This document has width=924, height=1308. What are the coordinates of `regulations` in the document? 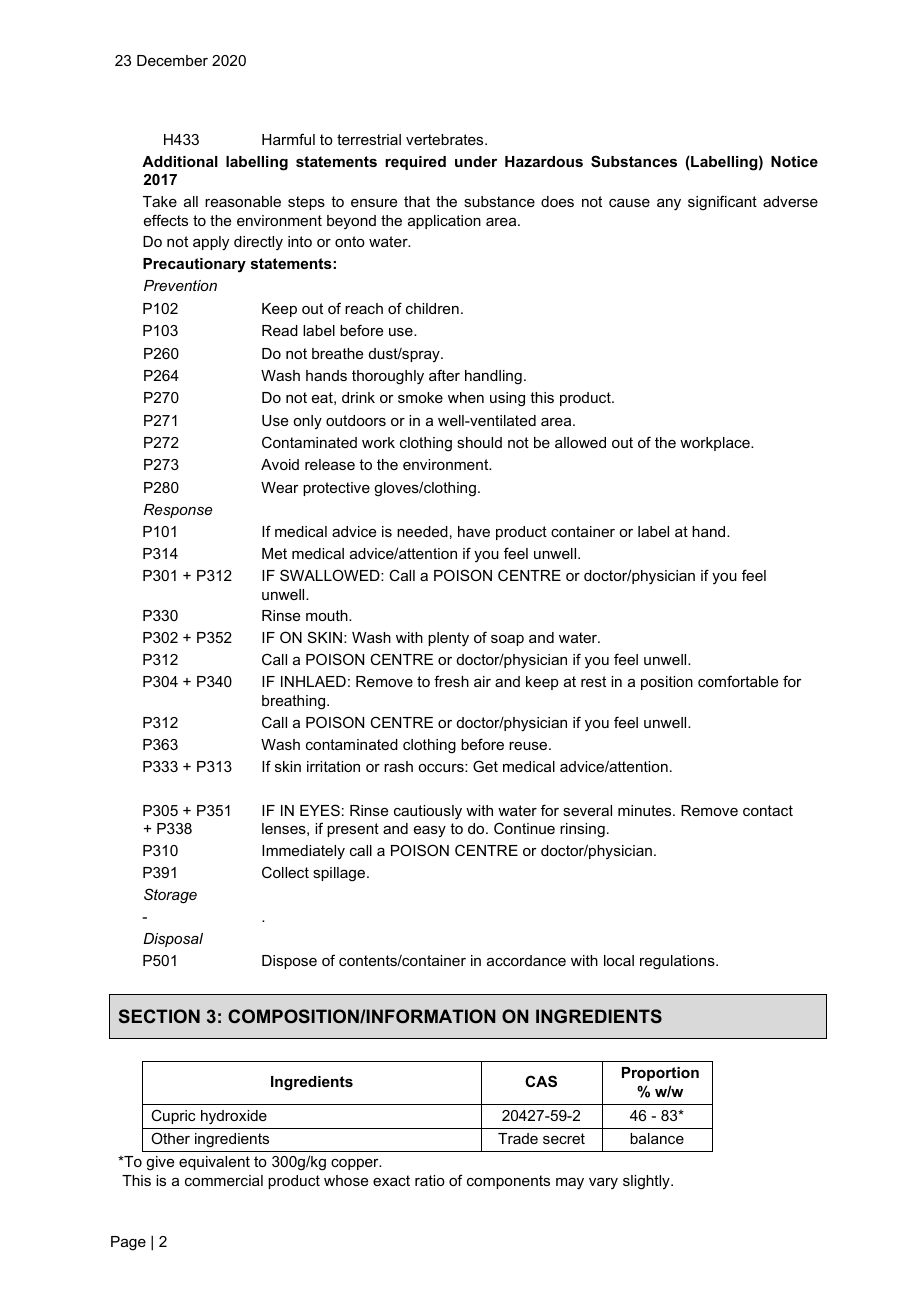 It's located at (678, 962).
